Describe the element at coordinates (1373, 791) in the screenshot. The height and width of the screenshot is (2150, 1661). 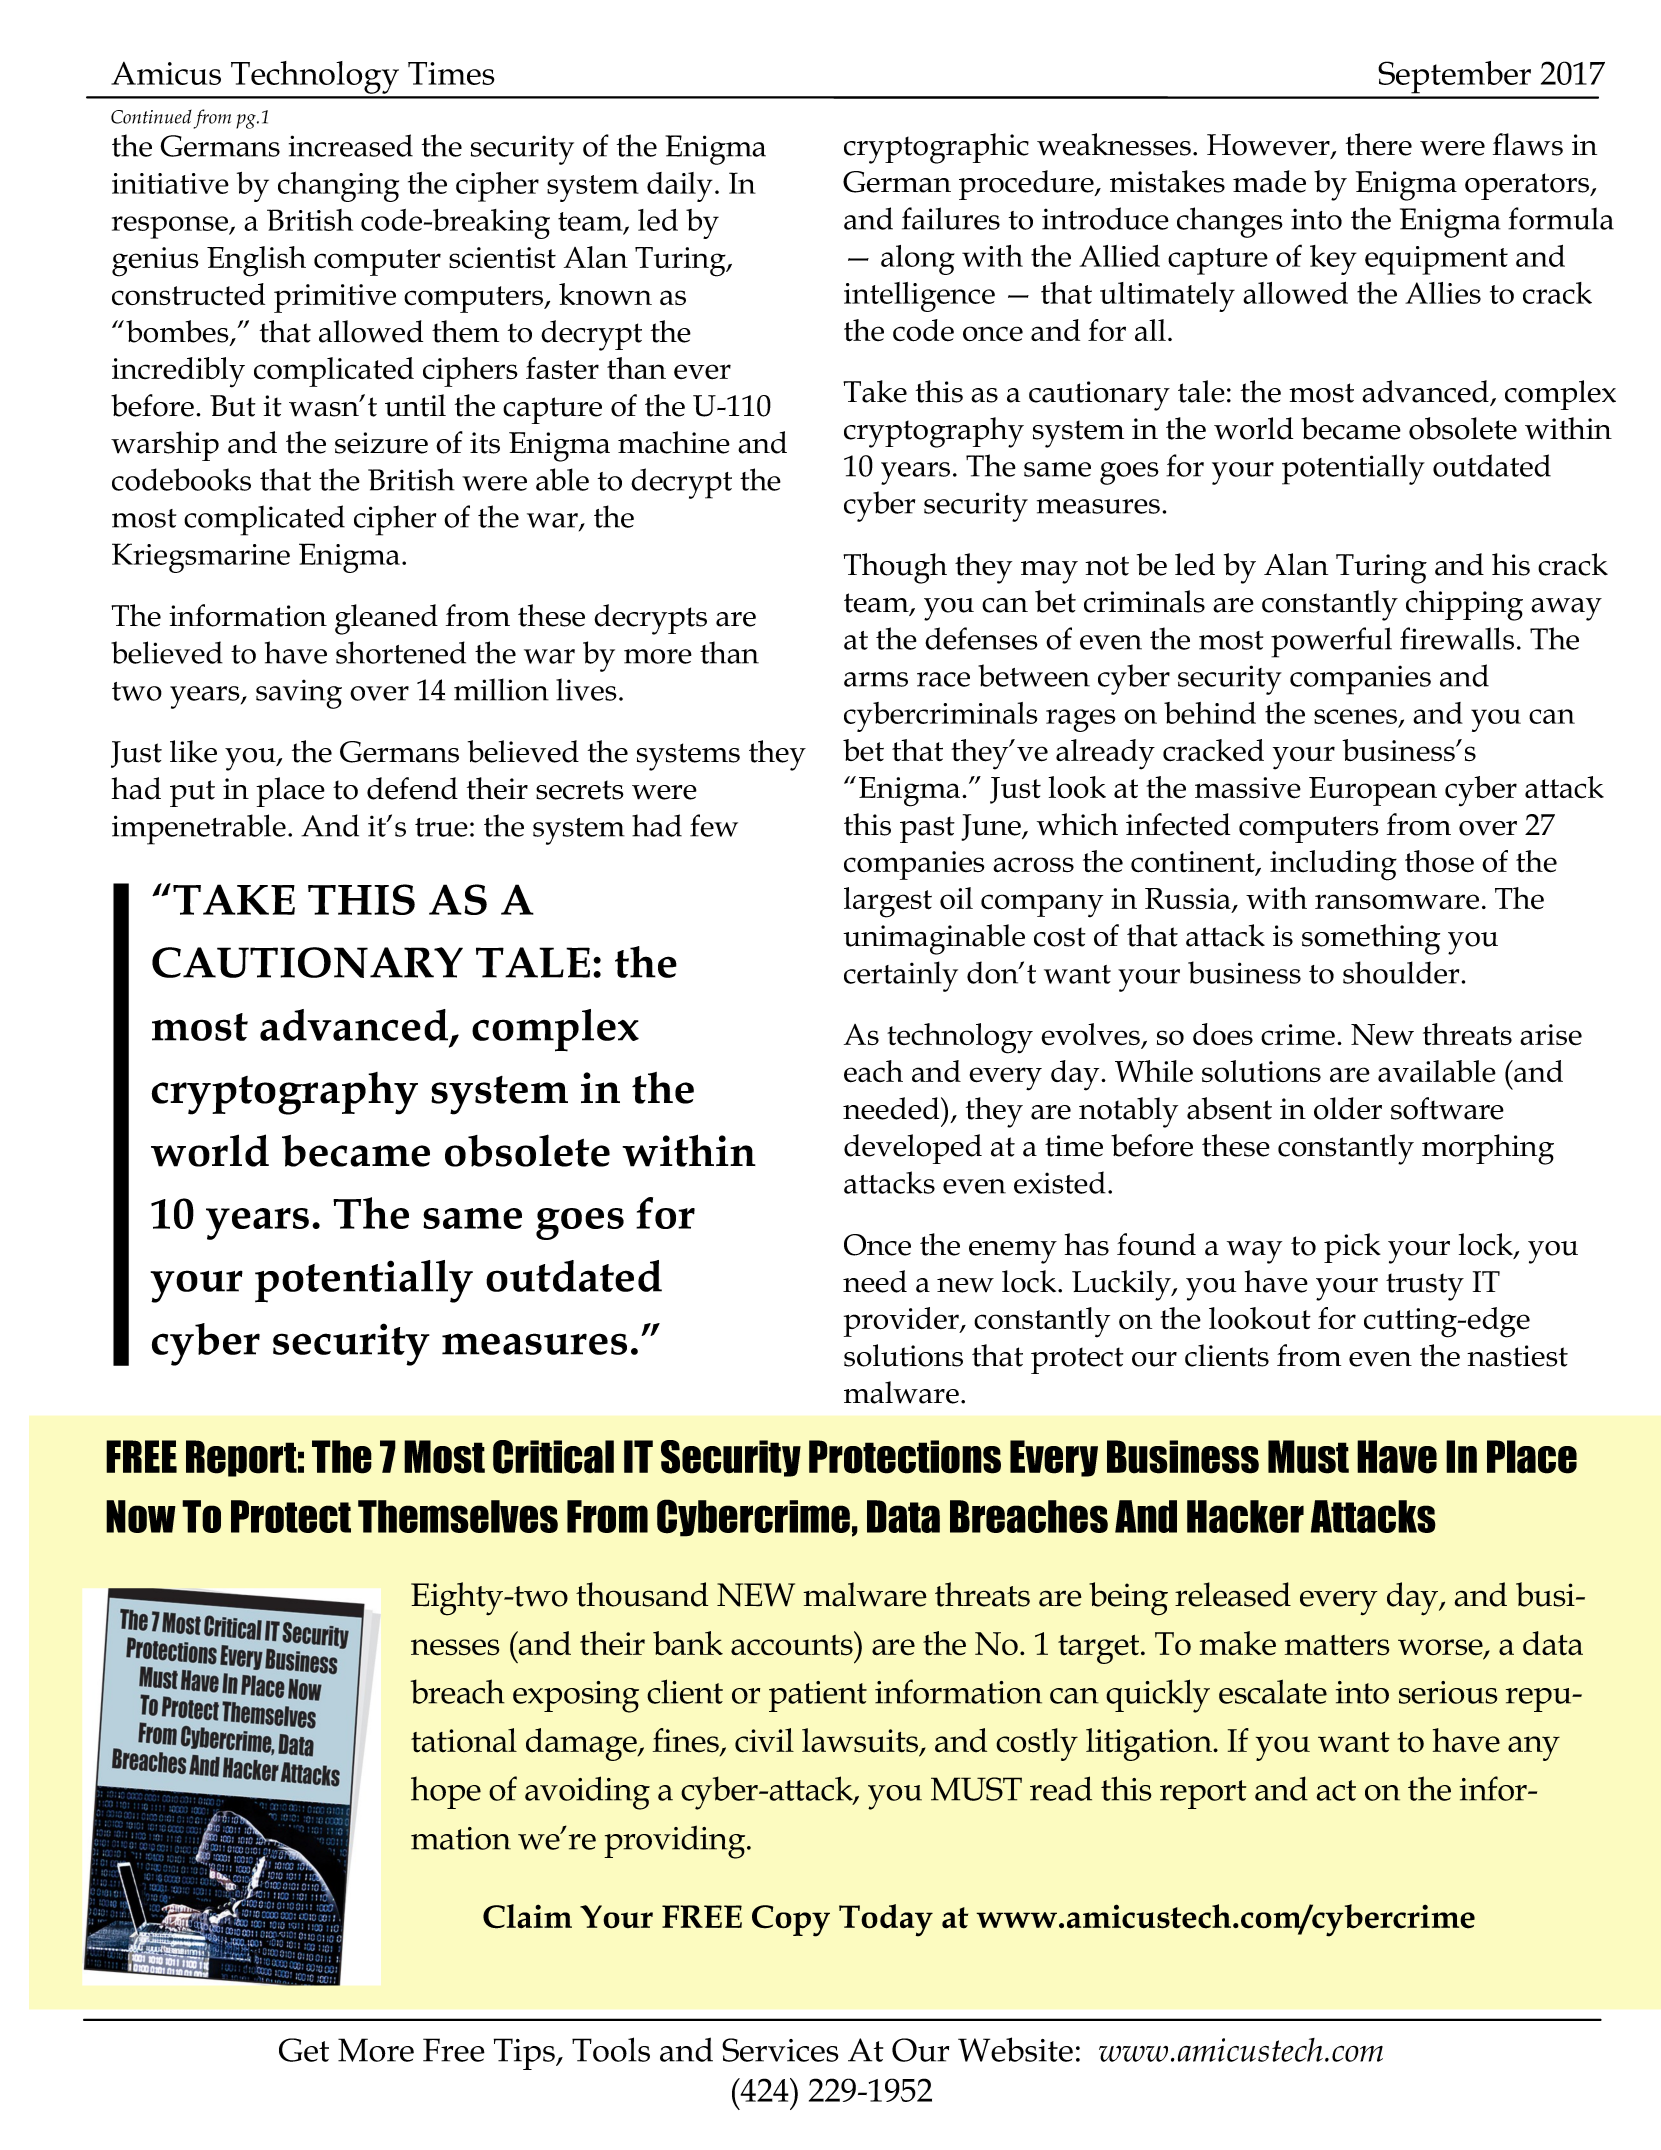
I see `European` at that location.
